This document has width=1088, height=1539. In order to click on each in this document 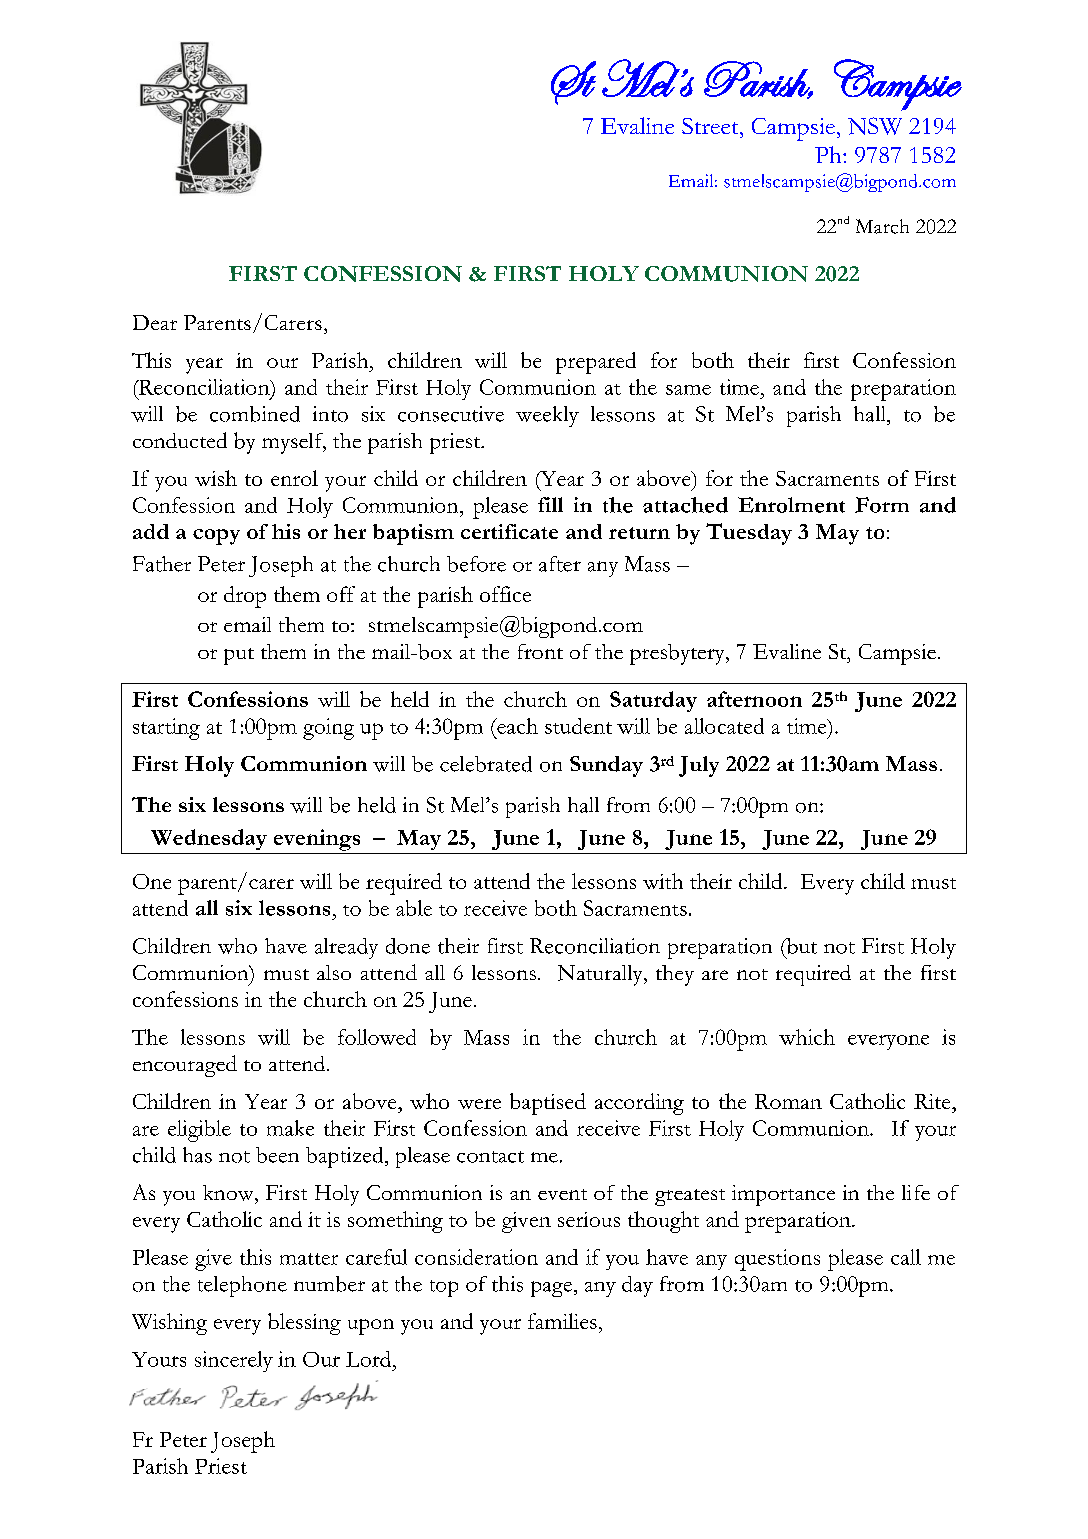, I will do `click(516, 726)`.
